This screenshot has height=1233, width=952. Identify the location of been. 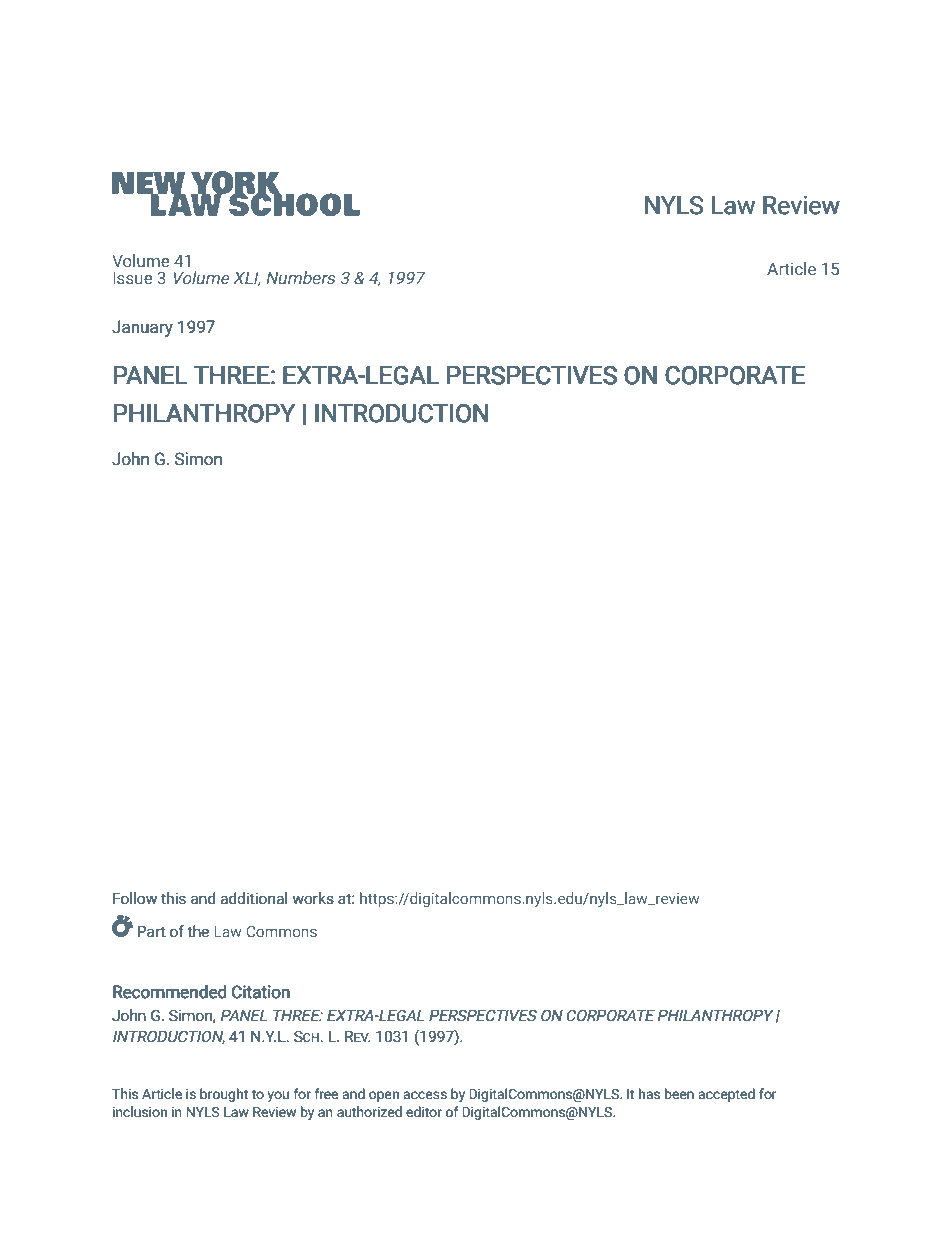
(679, 1094).
